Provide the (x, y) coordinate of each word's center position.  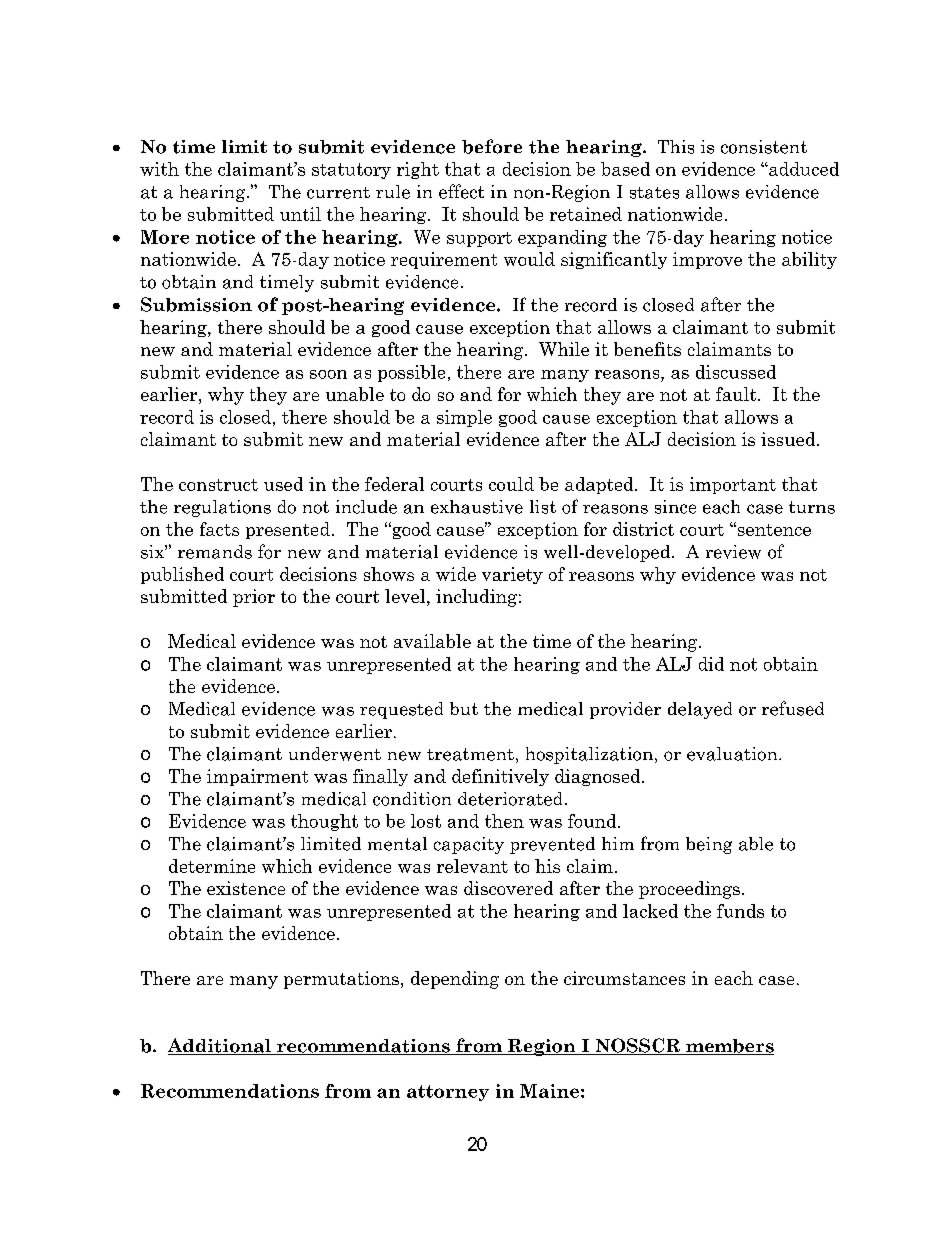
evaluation (733, 754)
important (733, 485)
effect (461, 191)
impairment (257, 777)
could (511, 484)
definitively (500, 777)
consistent (764, 147)
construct (218, 485)
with (159, 169)
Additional (220, 1046)
